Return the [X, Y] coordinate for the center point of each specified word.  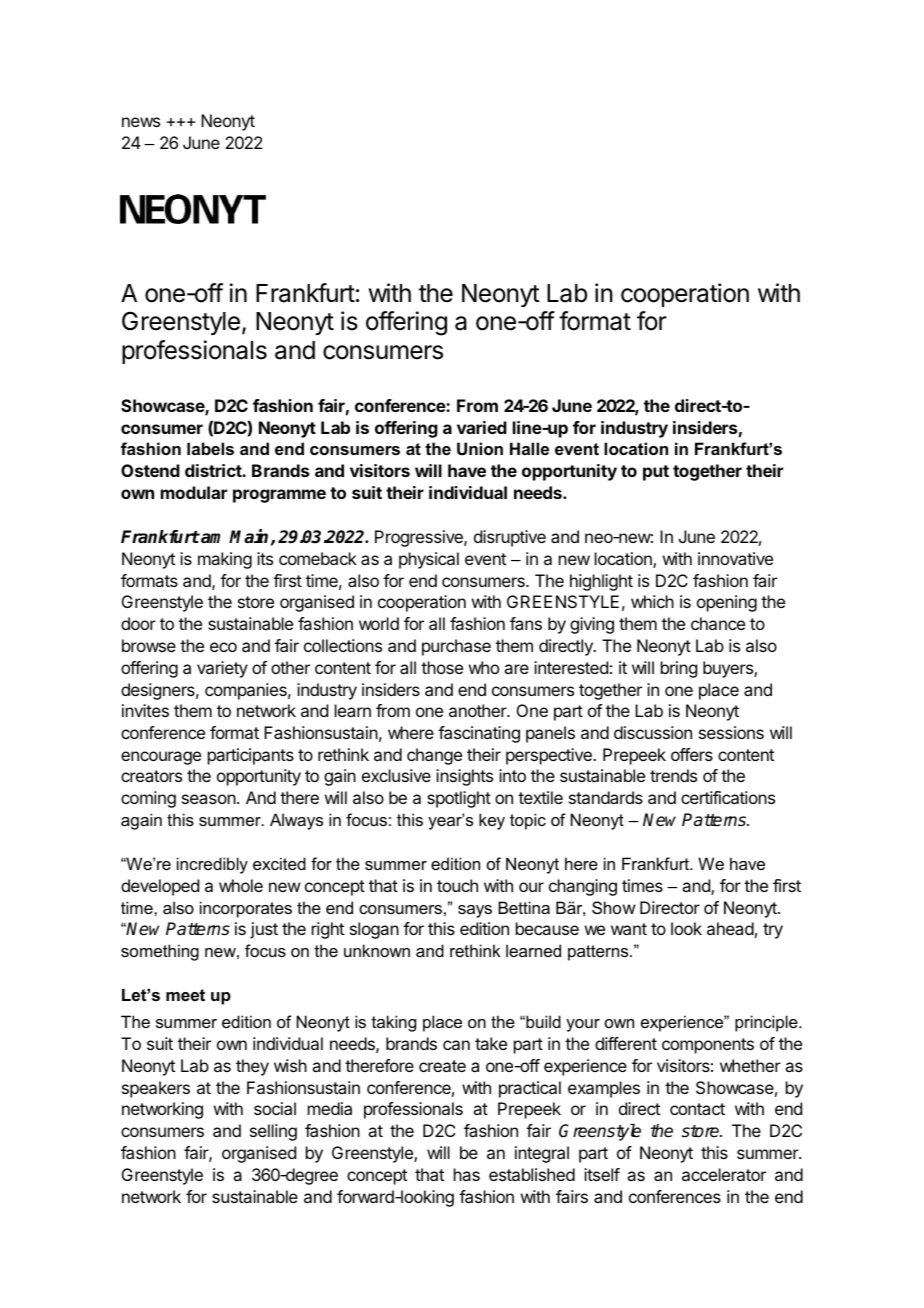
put [656, 473]
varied [482, 427]
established [532, 1174]
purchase [456, 647]
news [141, 122]
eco [223, 647]
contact [697, 1109]
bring [679, 669]
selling [273, 1132]
